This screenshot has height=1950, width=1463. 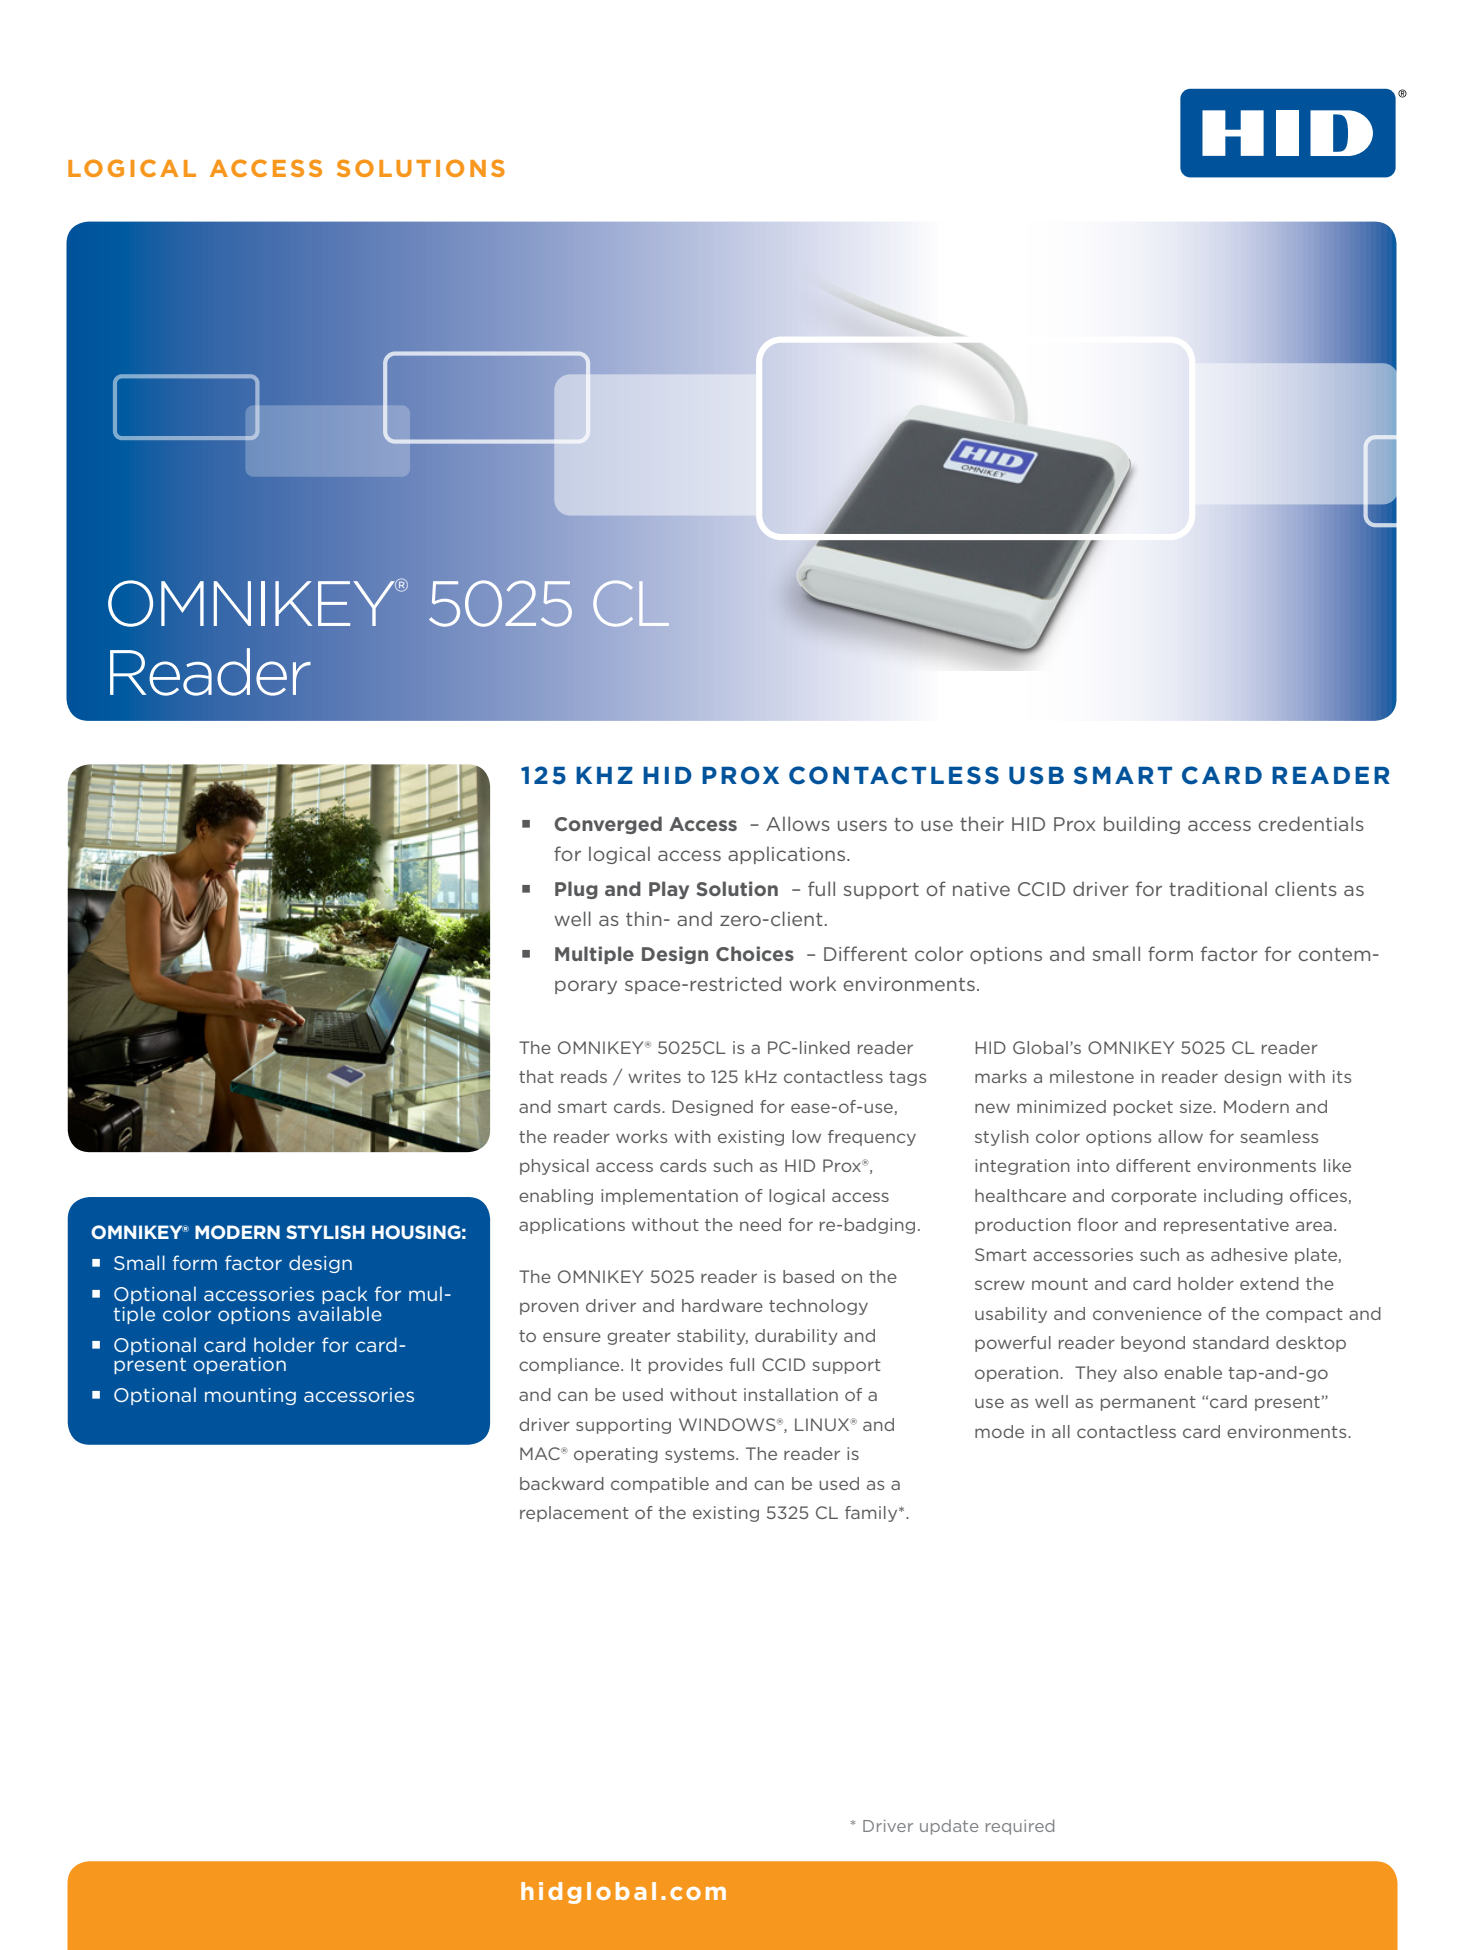 What do you see at coordinates (608, 825) in the screenshot?
I see `Converged` at bounding box center [608, 825].
